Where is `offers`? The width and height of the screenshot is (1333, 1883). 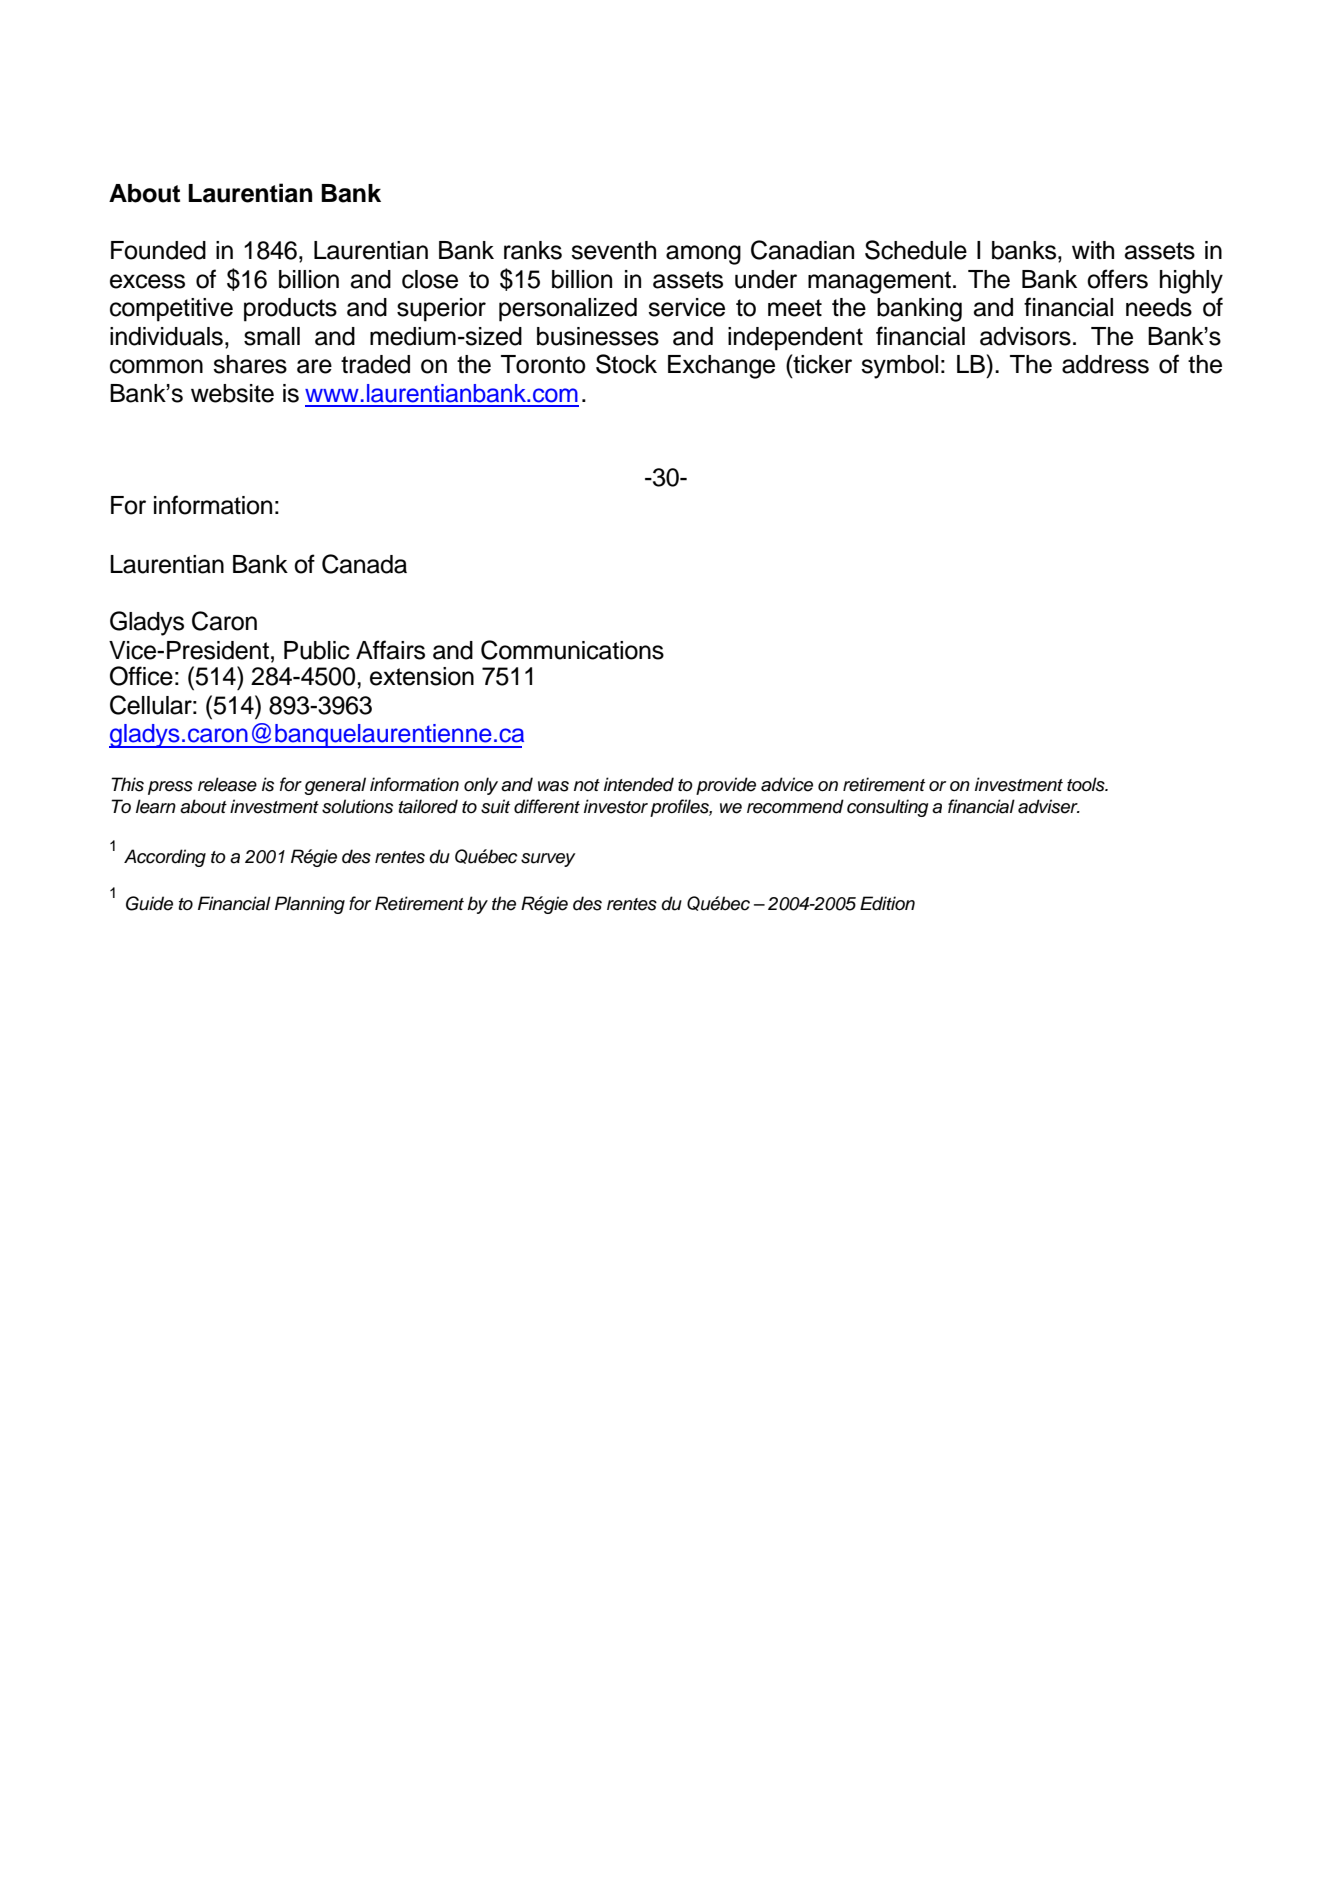 offers is located at coordinates (1117, 279).
